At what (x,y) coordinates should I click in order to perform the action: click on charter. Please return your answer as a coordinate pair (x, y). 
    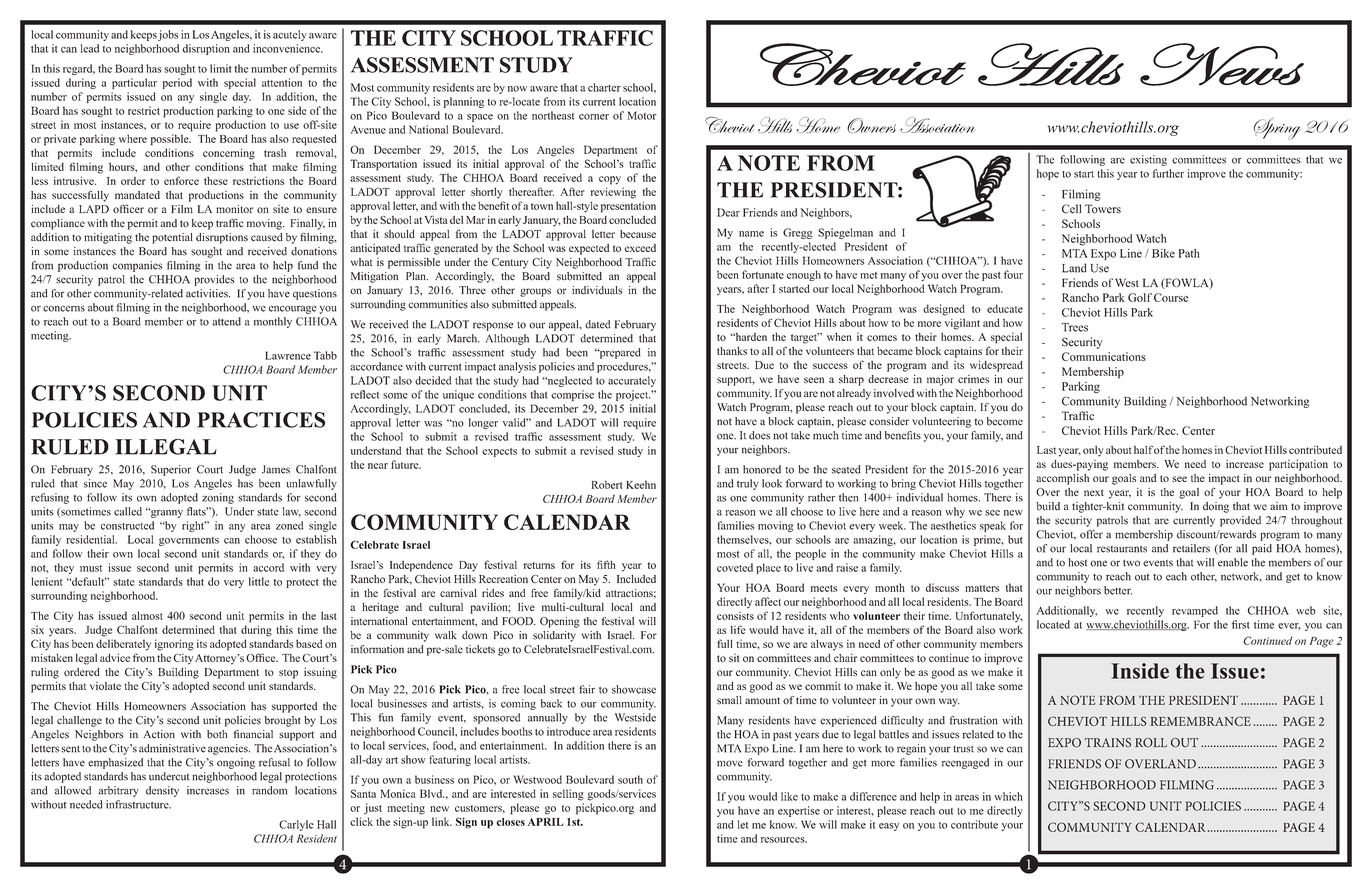
    Looking at the image, I should click on (604, 87).
